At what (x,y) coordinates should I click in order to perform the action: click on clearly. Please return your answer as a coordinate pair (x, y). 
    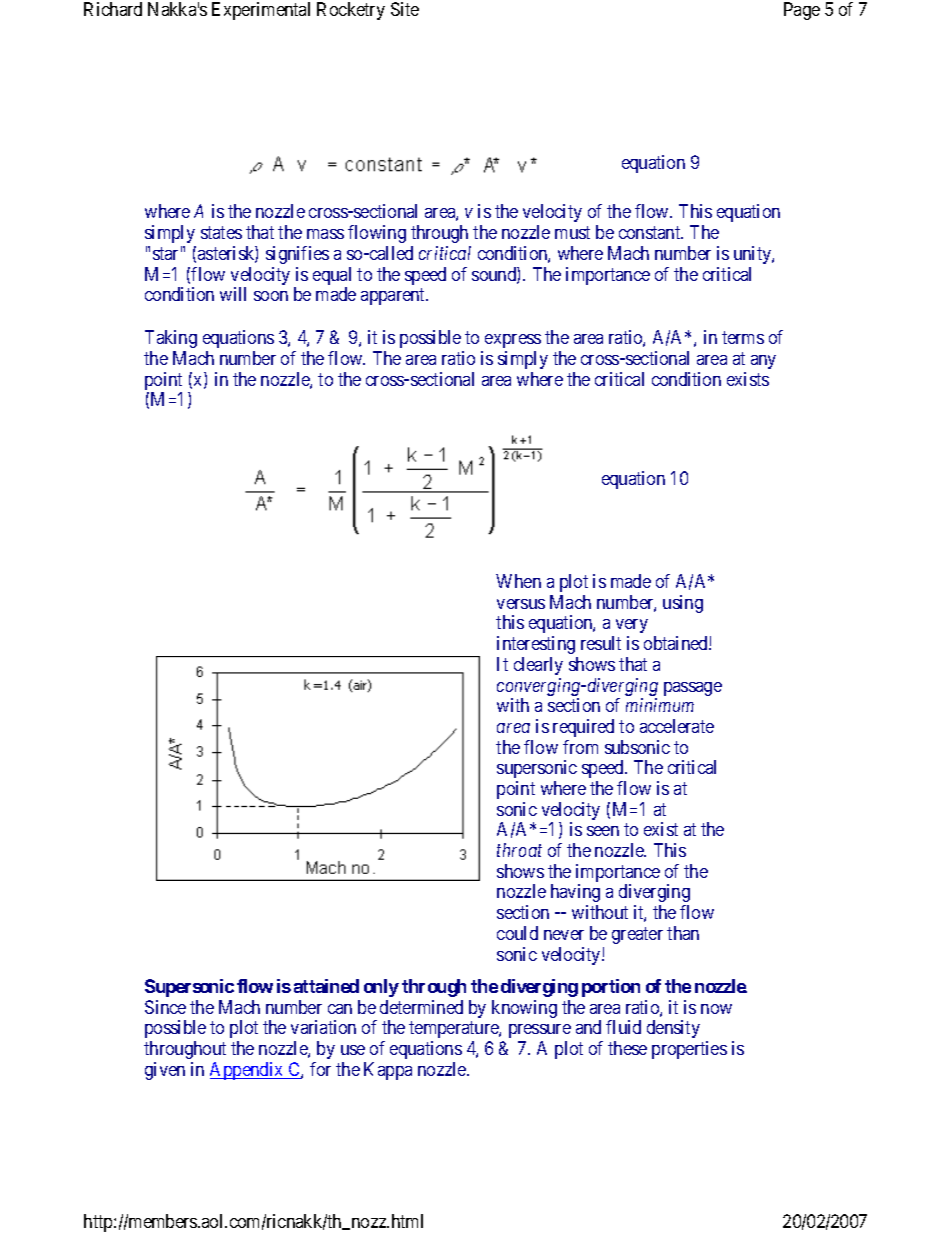
    Looking at the image, I should click on (538, 666).
